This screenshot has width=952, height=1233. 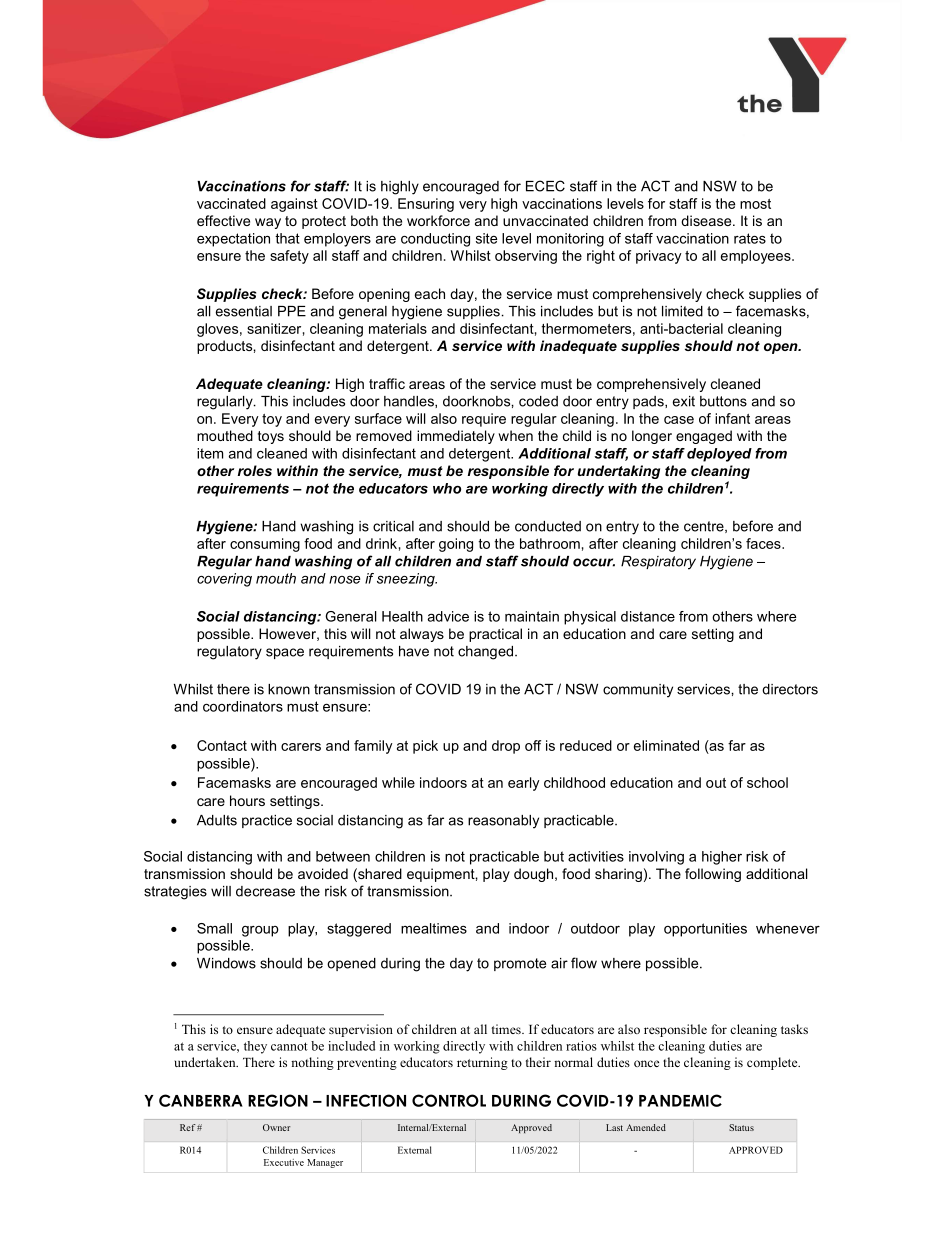 What do you see at coordinates (267, 821) in the screenshot?
I see `practice` at bounding box center [267, 821].
